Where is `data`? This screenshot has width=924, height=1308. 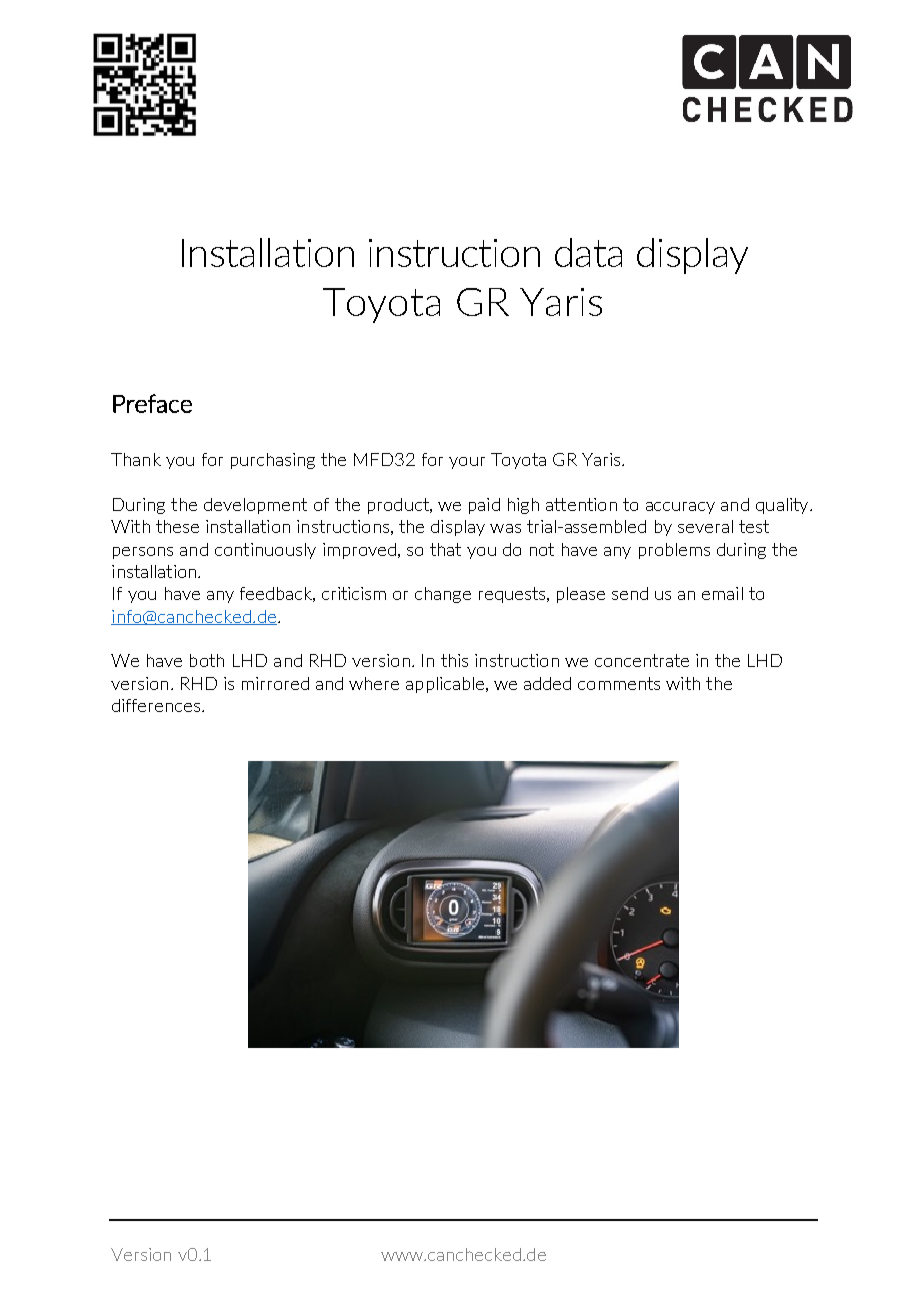 data is located at coordinates (588, 252).
